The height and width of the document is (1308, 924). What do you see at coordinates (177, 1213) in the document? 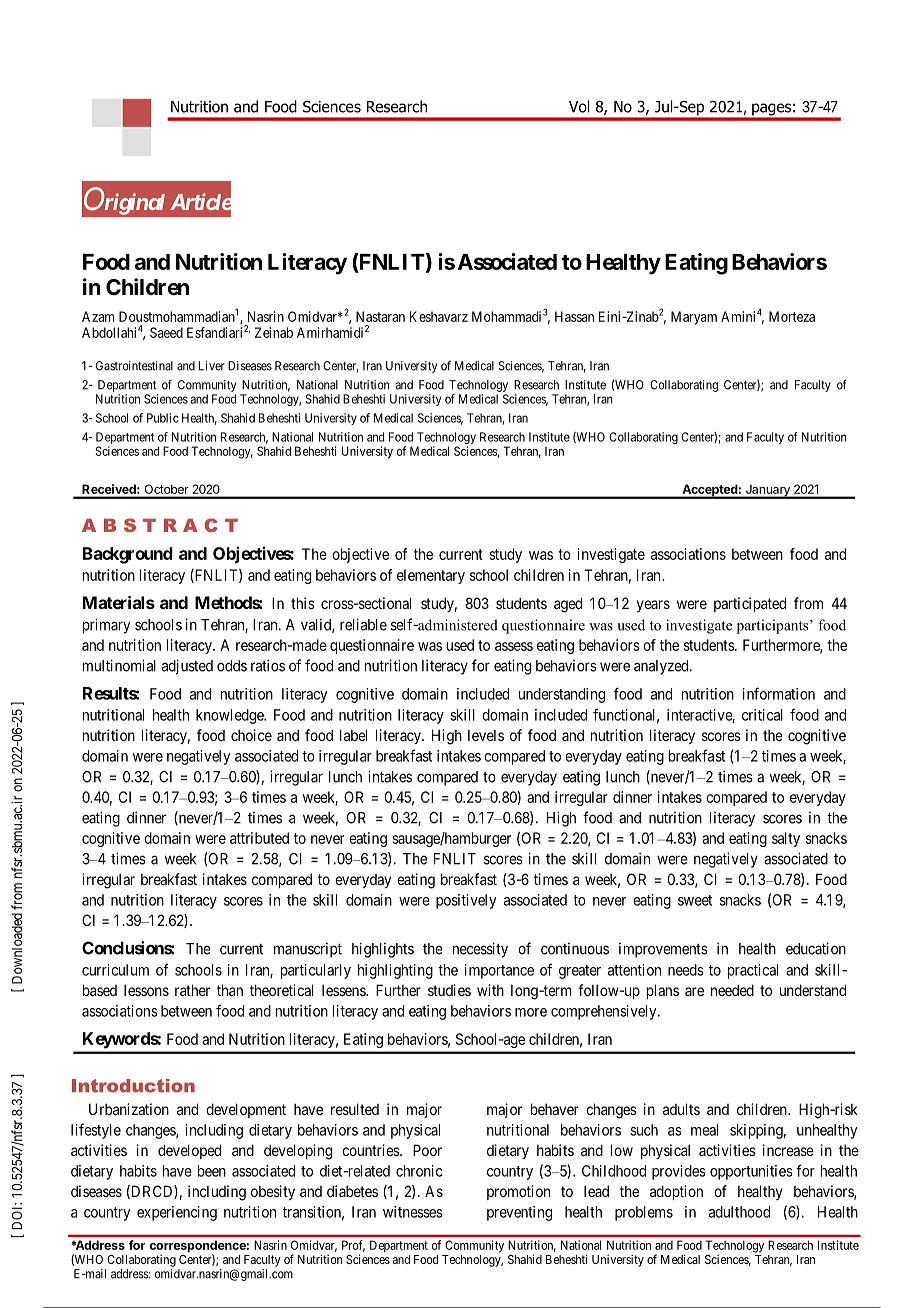
I see `experiencing` at bounding box center [177, 1213].
